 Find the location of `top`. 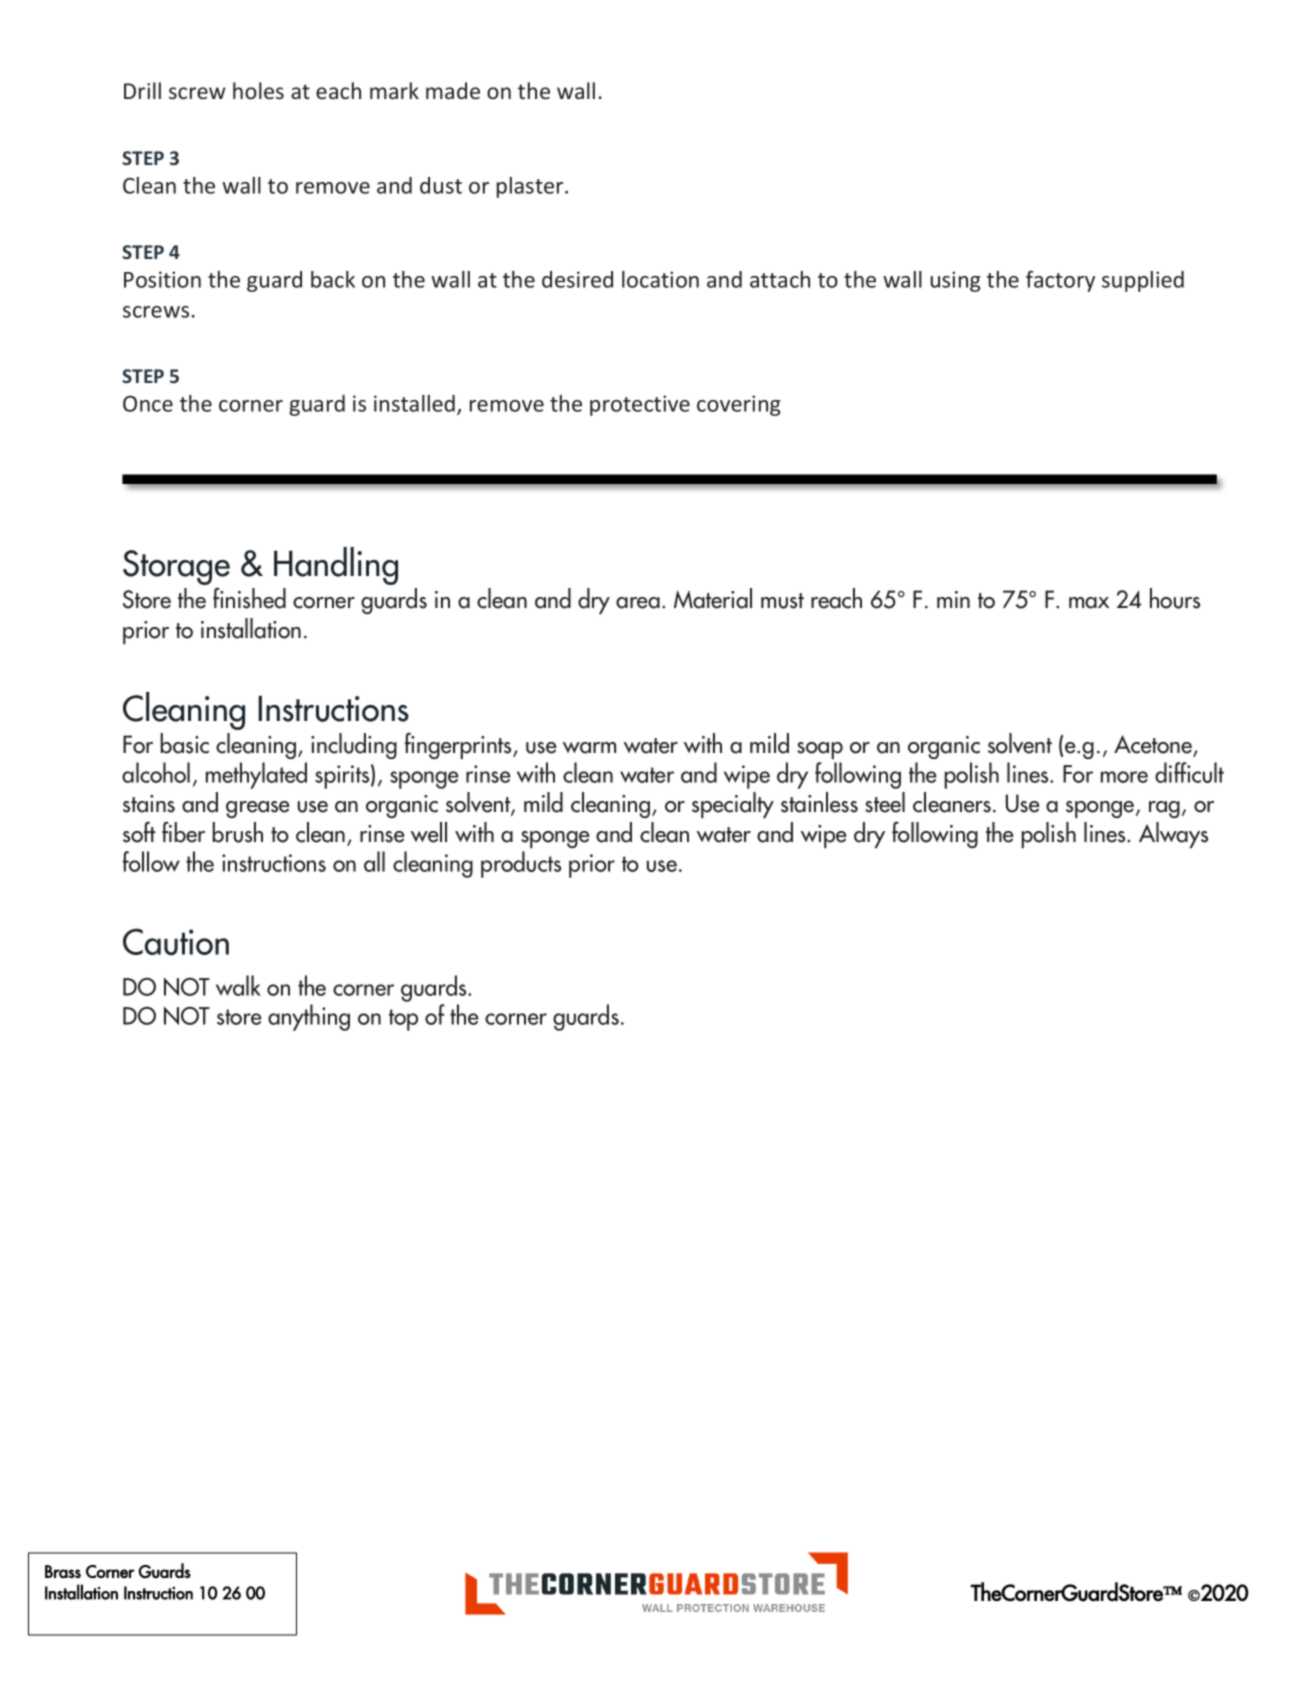

top is located at coordinates (403, 1020).
